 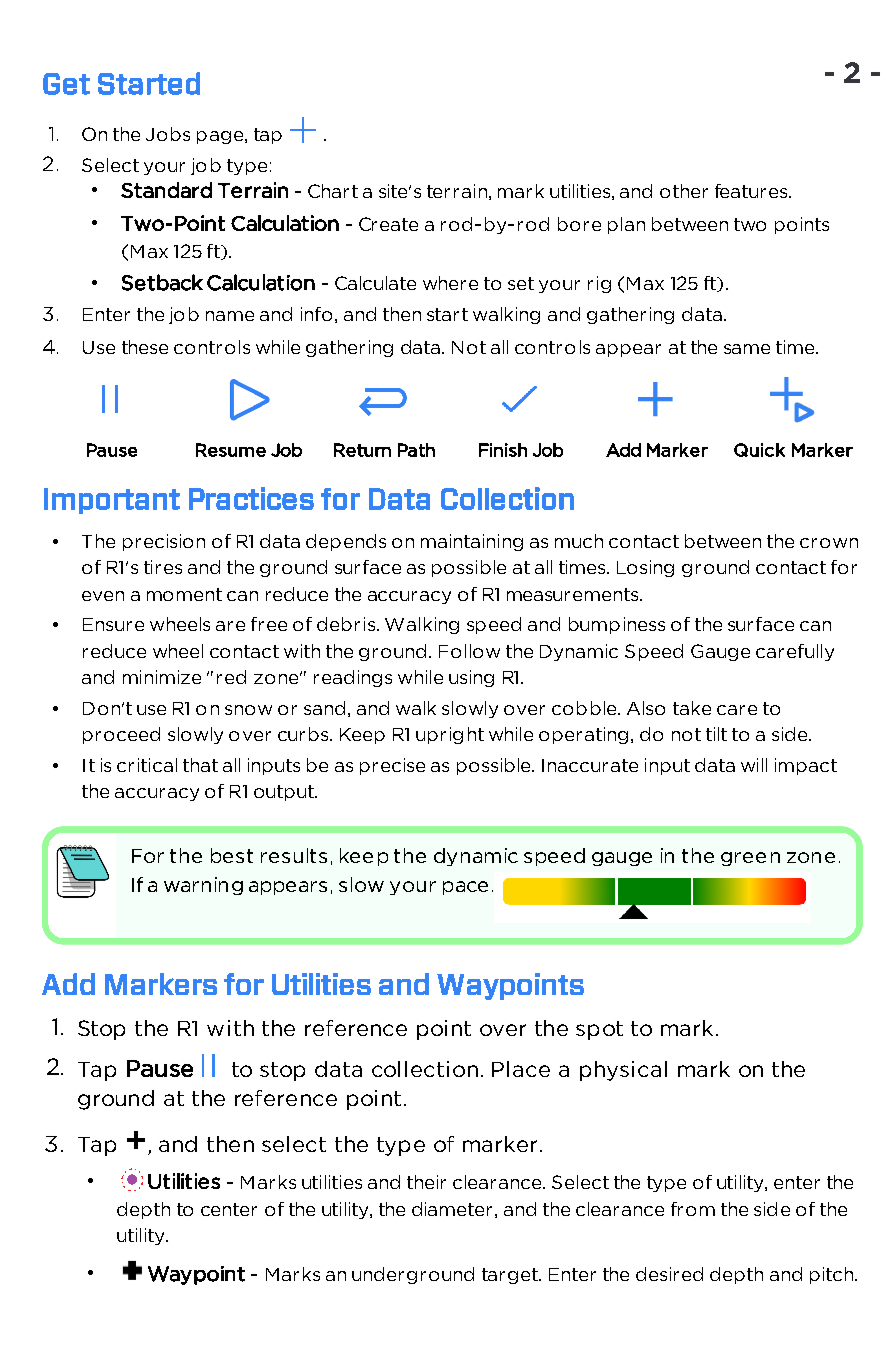 I want to click on Standard, so click(x=166, y=190).
